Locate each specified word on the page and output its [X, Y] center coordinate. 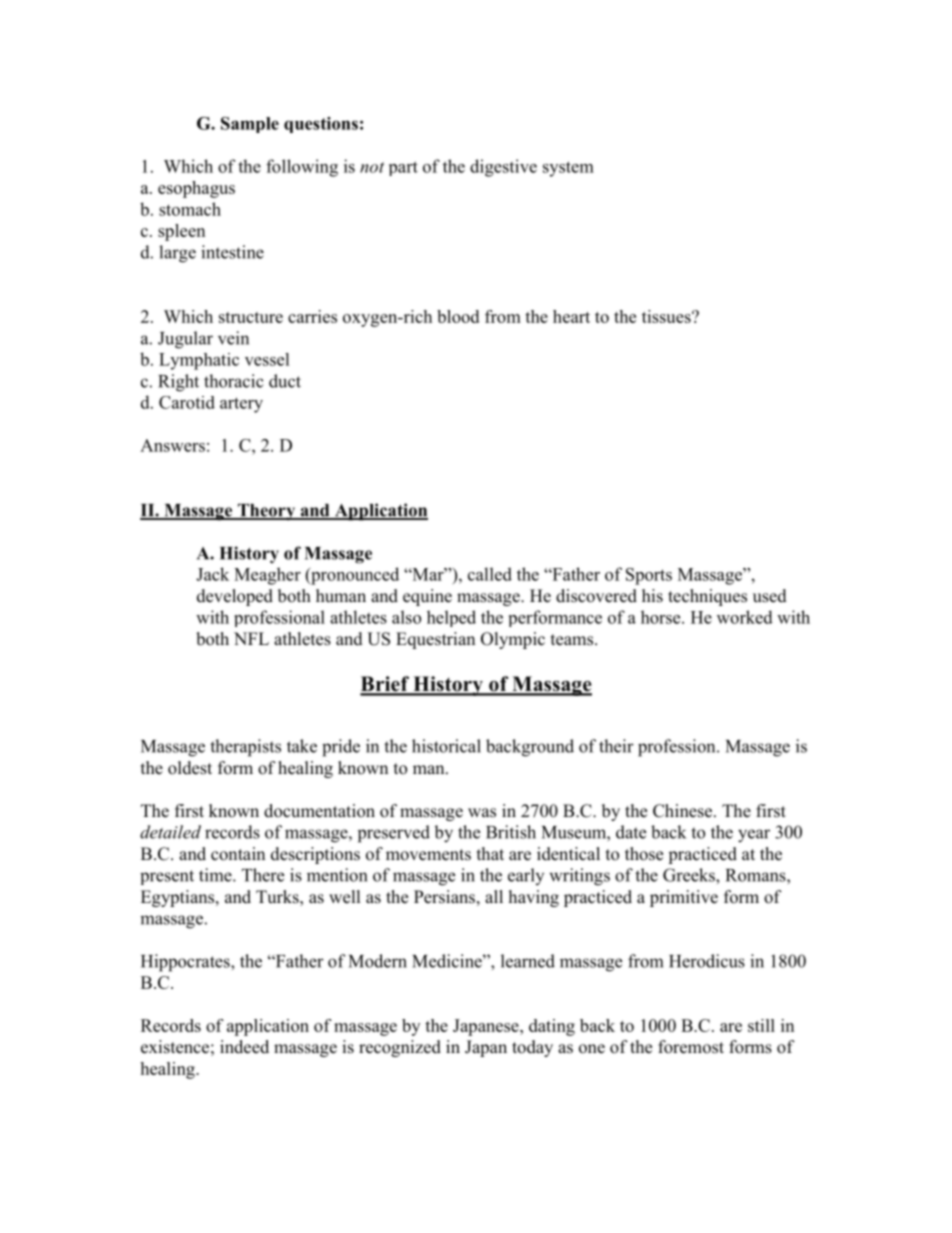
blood [458, 316]
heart [571, 316]
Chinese [684, 811]
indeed [244, 1047]
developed [235, 597]
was [482, 813]
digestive [503, 168]
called [490, 574]
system [568, 169]
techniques [707, 597]
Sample [250, 125]
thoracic [234, 381]
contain [238, 854]
